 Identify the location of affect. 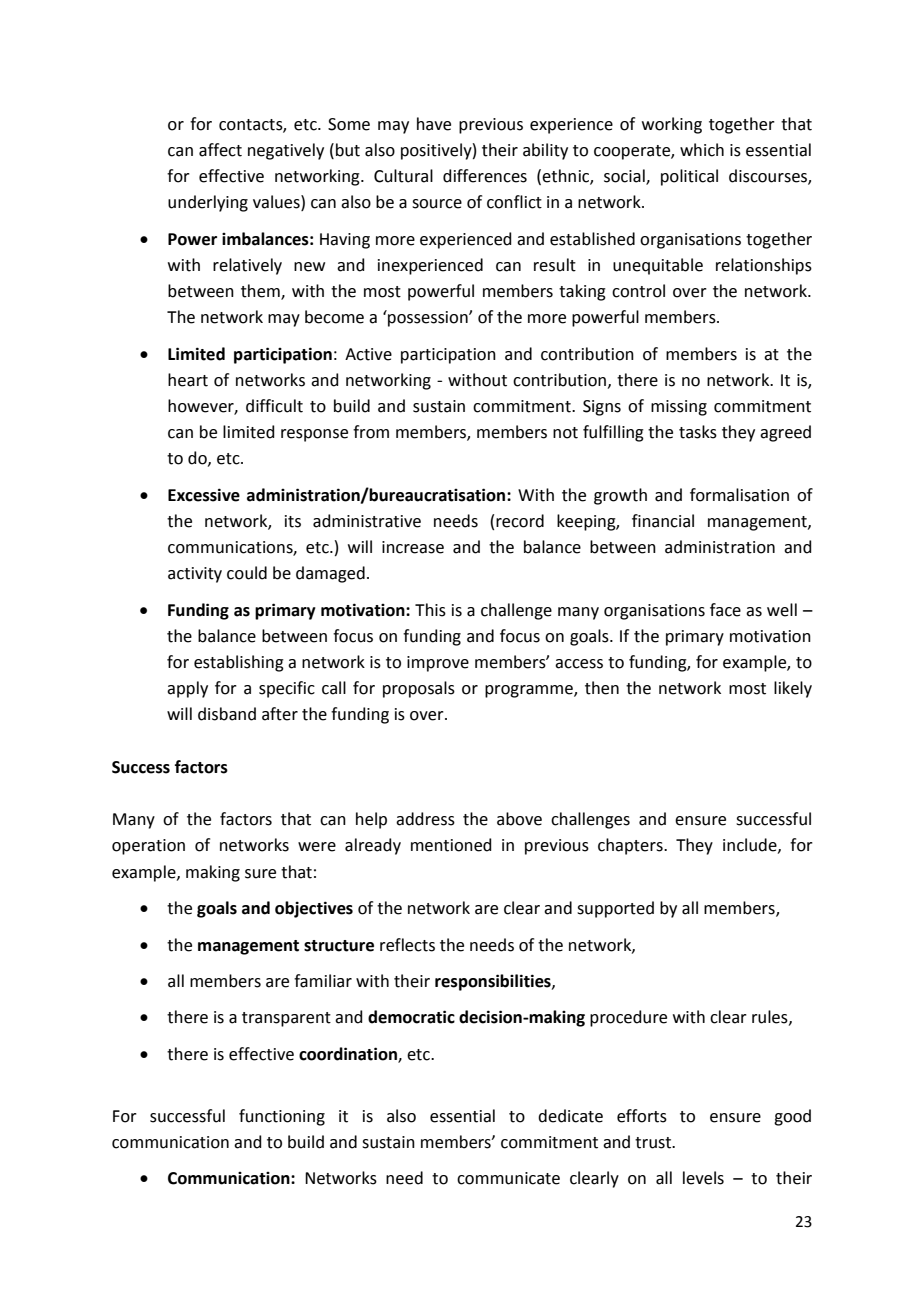
(220, 150).
